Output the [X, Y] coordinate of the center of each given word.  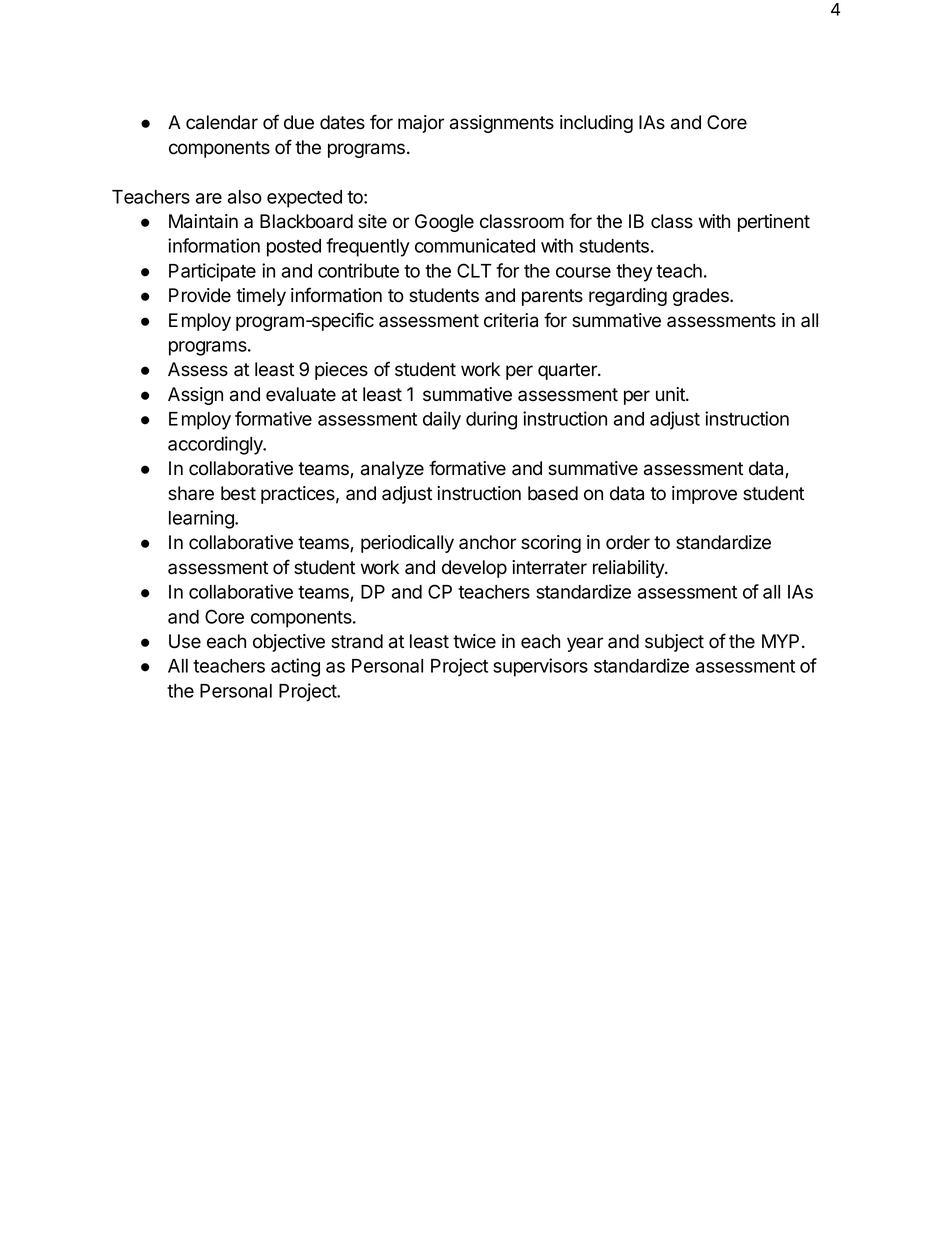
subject [674, 643]
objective [289, 643]
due [299, 122]
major [421, 124]
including [596, 124]
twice [474, 641]
